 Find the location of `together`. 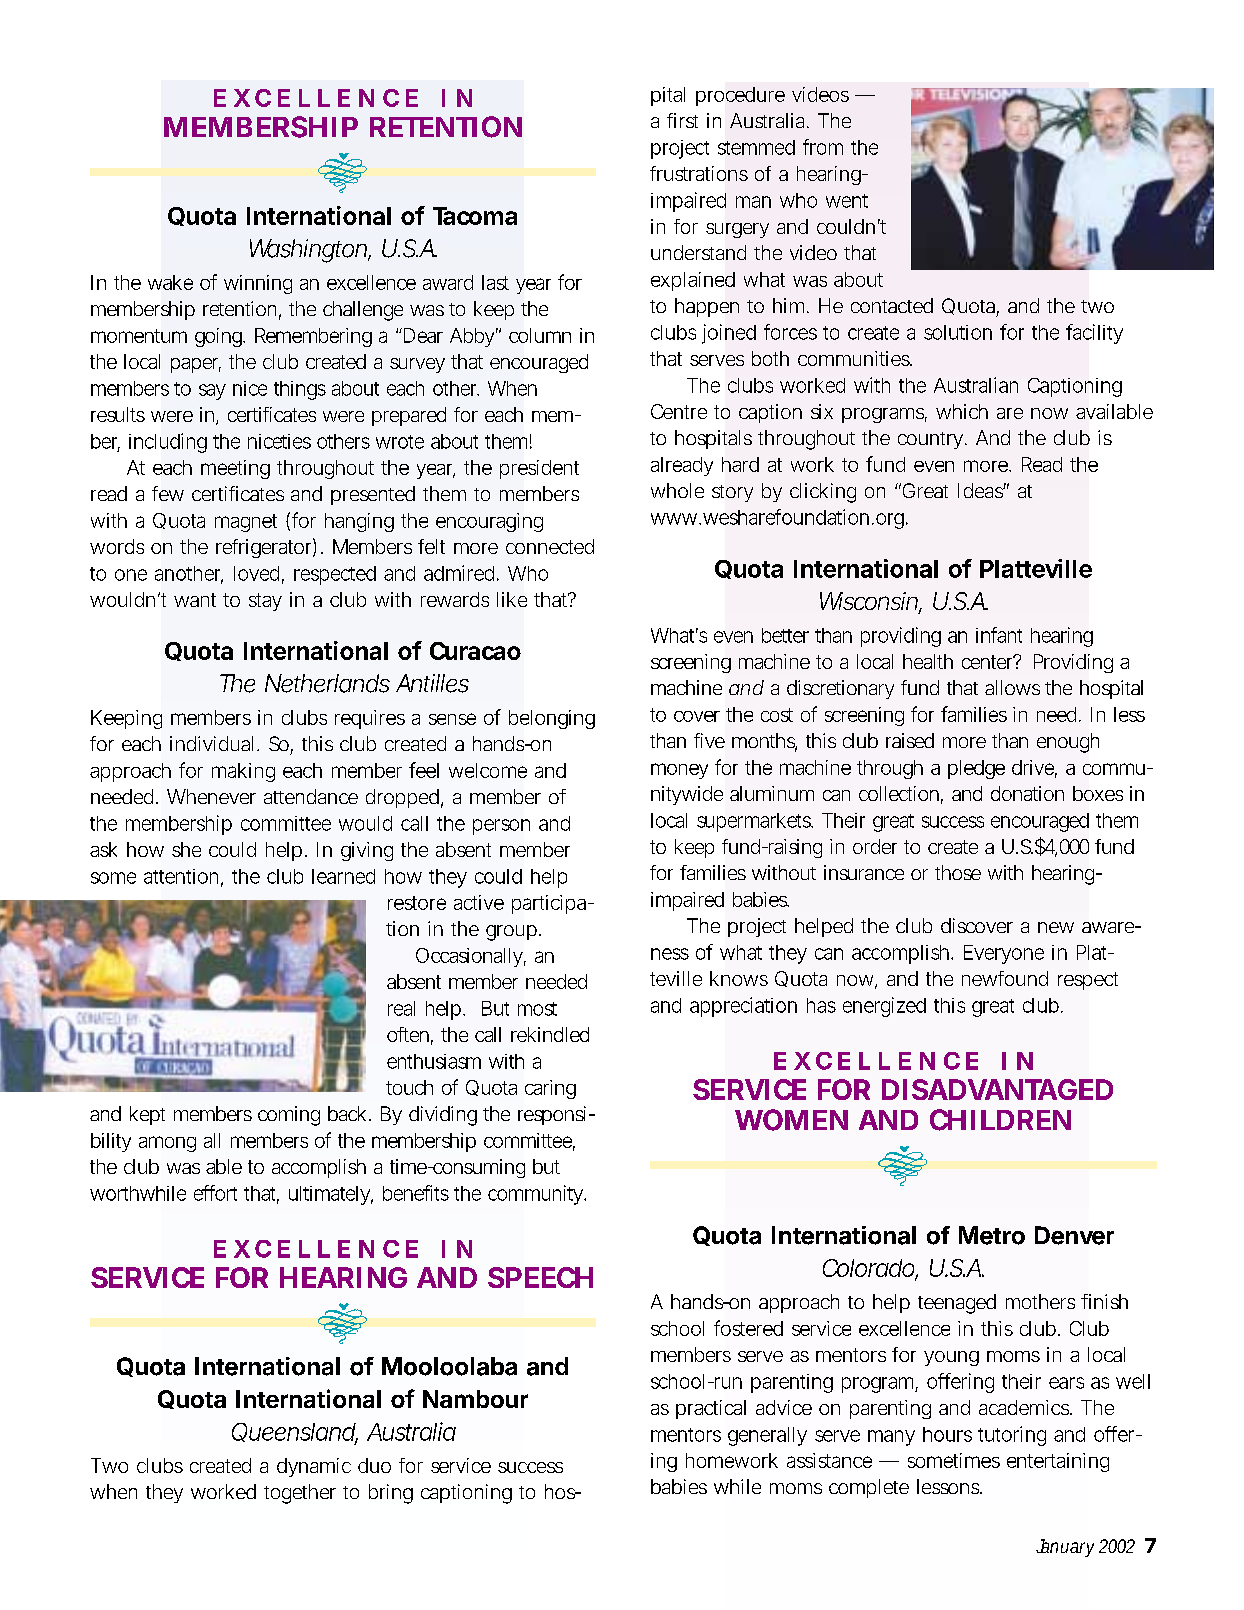

together is located at coordinates (300, 1494).
